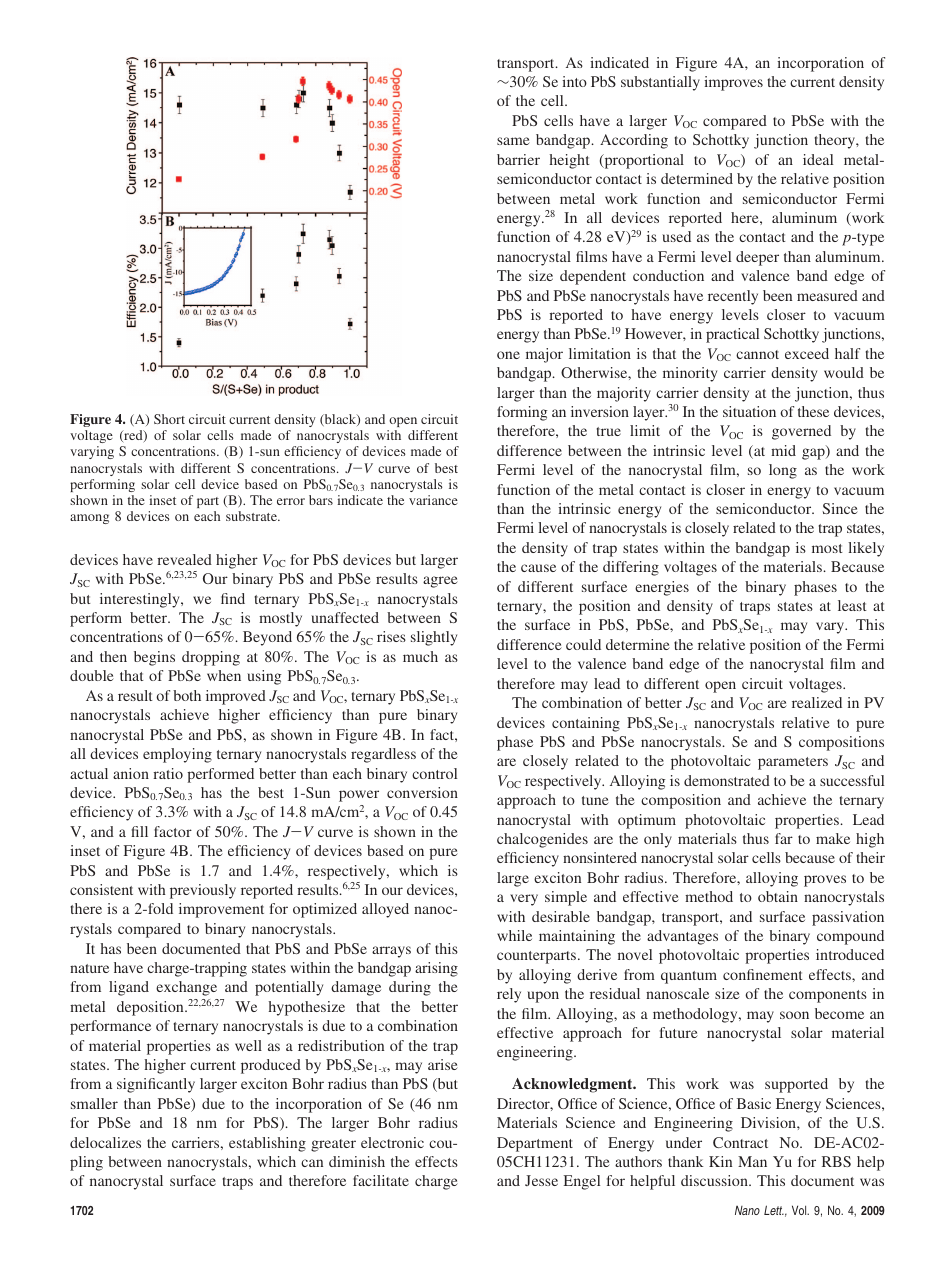  I want to click on barrier, so click(518, 159).
